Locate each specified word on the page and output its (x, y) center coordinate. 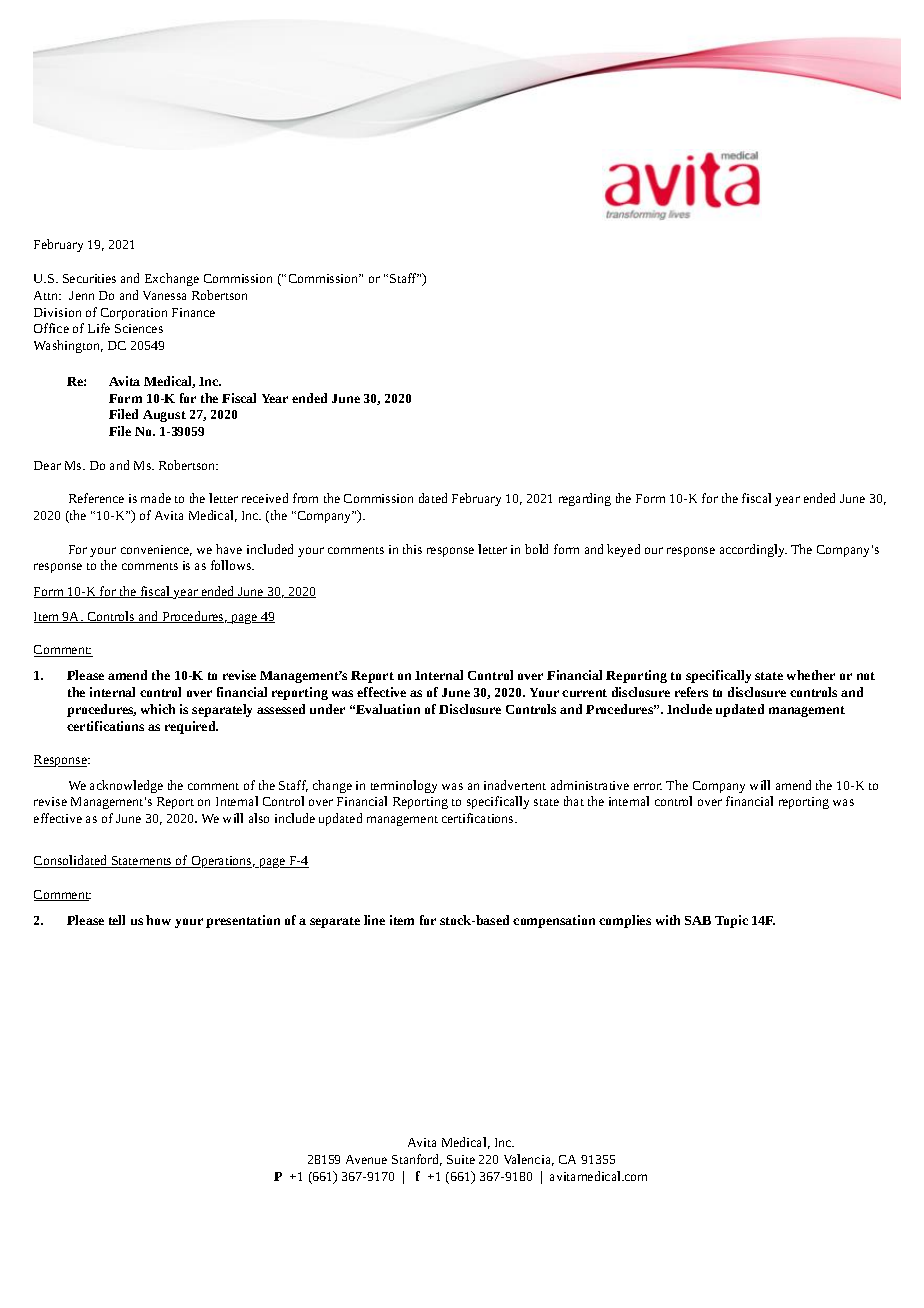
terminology (404, 786)
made (156, 498)
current (584, 693)
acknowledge (126, 786)
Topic (731, 921)
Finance (193, 312)
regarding (585, 499)
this (412, 549)
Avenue (366, 1159)
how (158, 920)
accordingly (753, 550)
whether (811, 675)
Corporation (134, 314)
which (158, 709)
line (374, 920)
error (648, 786)
